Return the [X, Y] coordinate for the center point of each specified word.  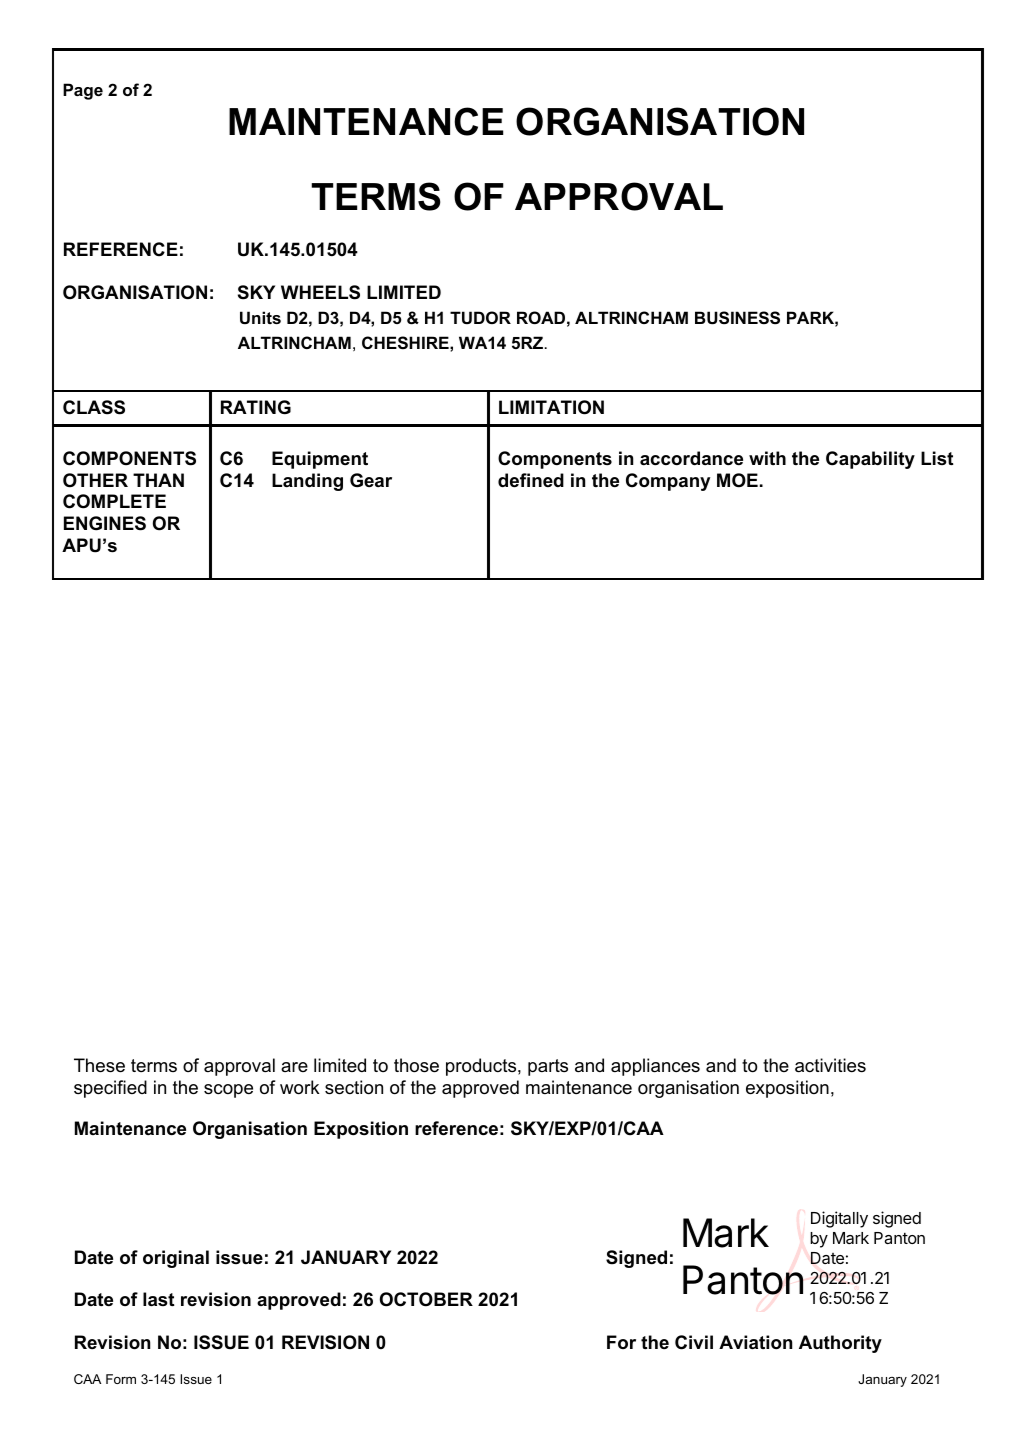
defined [531, 480]
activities [830, 1065]
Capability [870, 460]
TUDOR [480, 317]
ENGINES [105, 523]
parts [548, 1067]
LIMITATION [551, 407]
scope [228, 1091]
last [159, 1299]
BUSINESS [737, 318]
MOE [737, 480]
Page [83, 91]
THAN [158, 480]
